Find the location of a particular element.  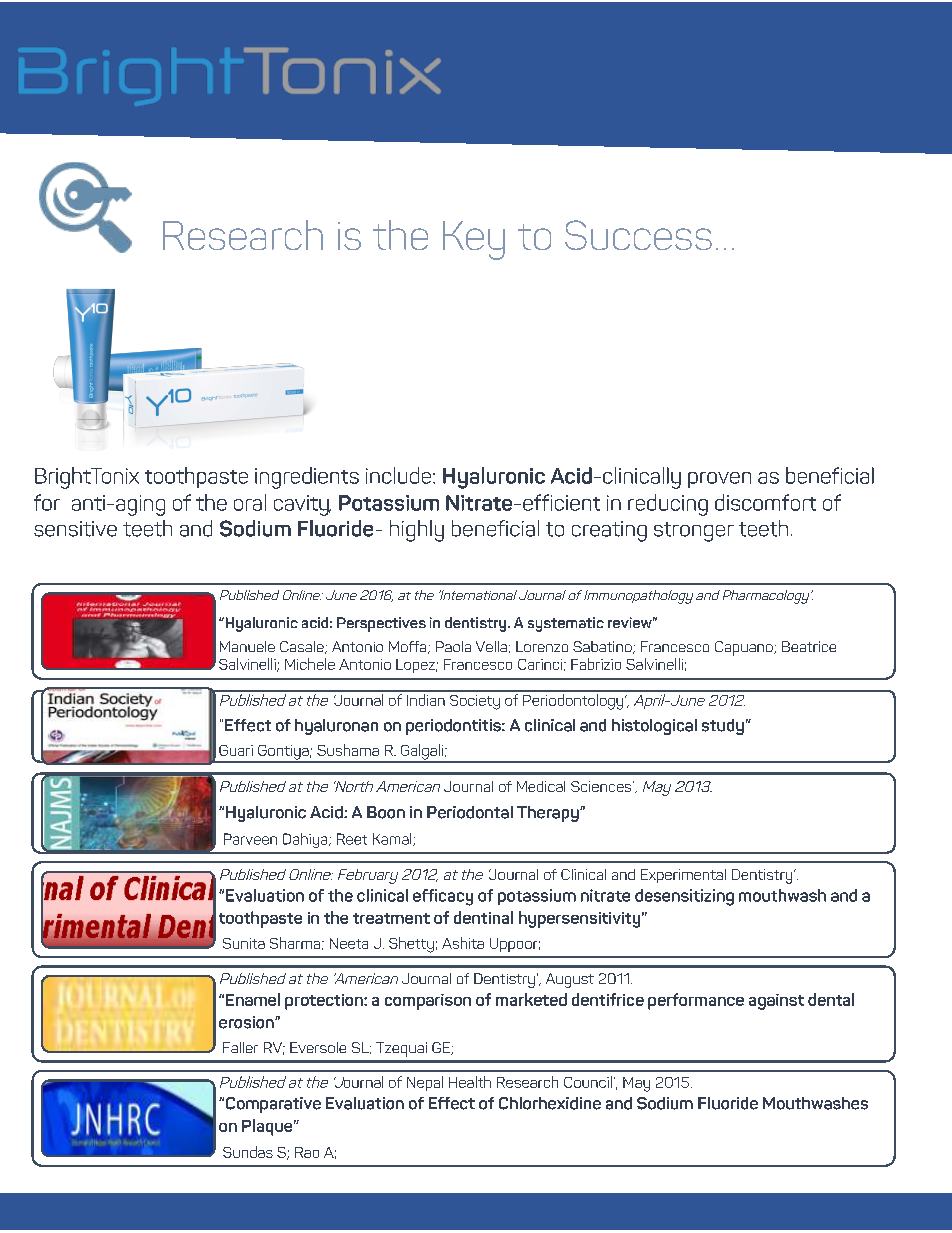

Key is located at coordinates (474, 240).
